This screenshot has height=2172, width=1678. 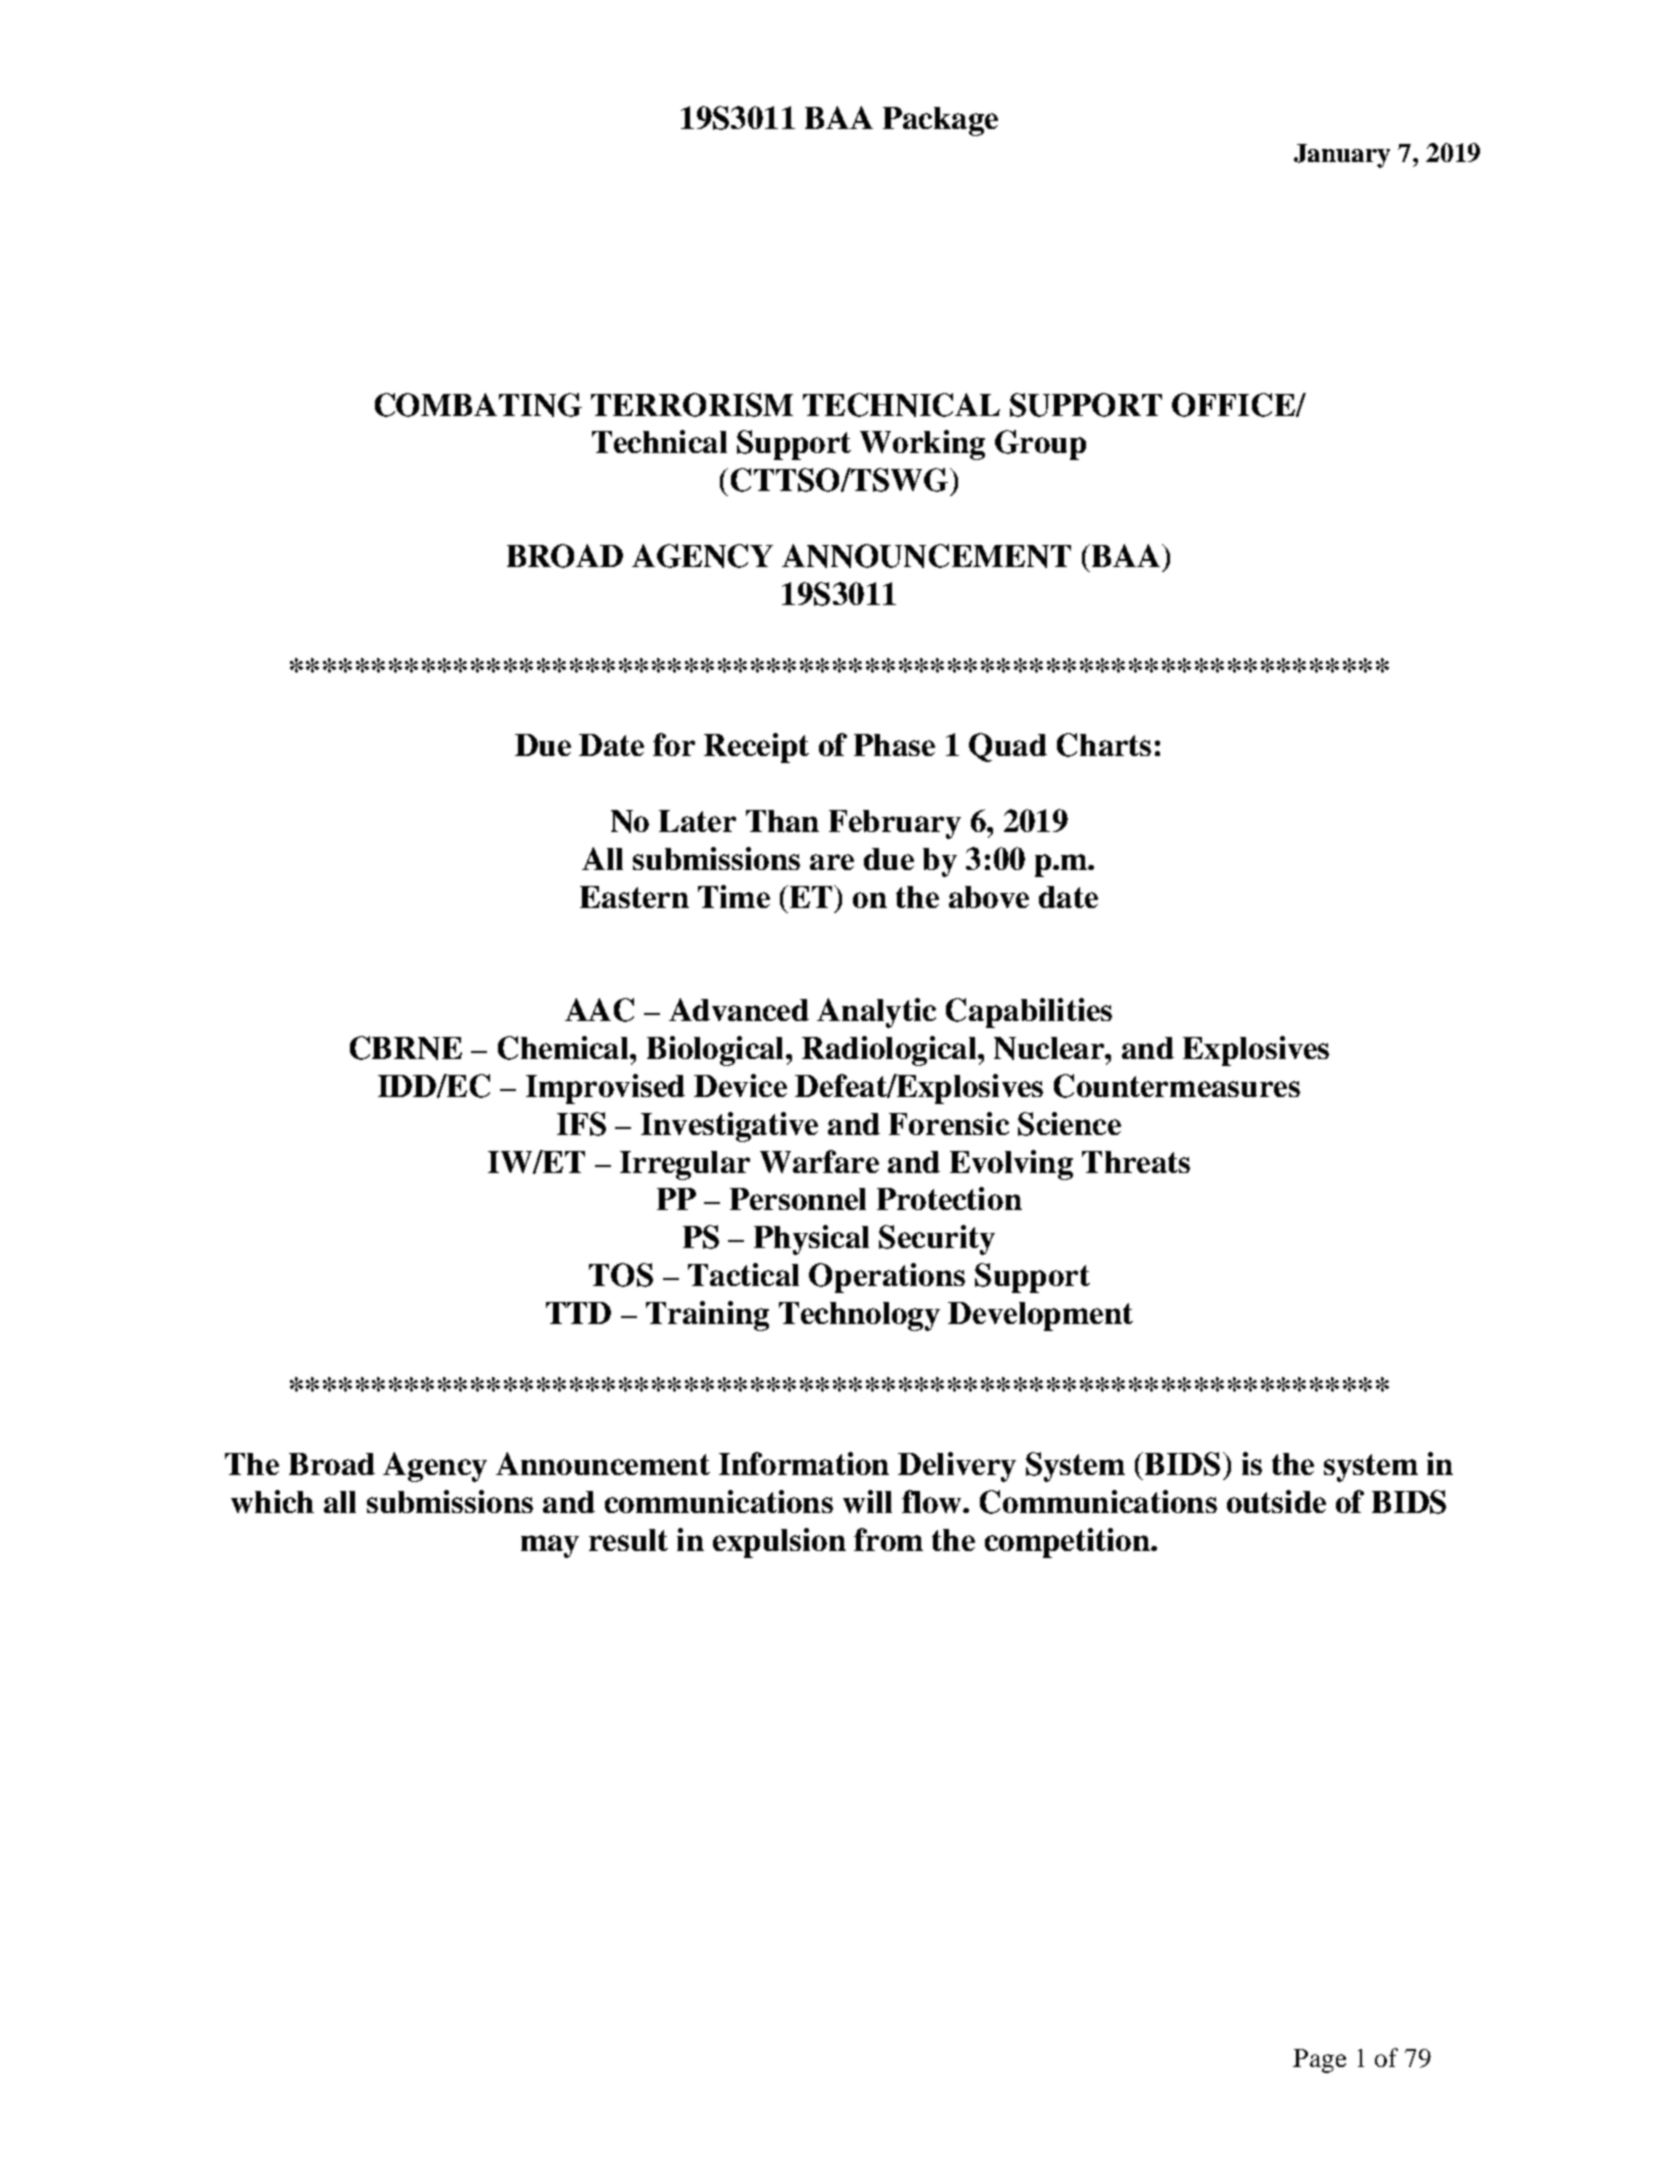 I want to click on may, so click(x=550, y=1546).
